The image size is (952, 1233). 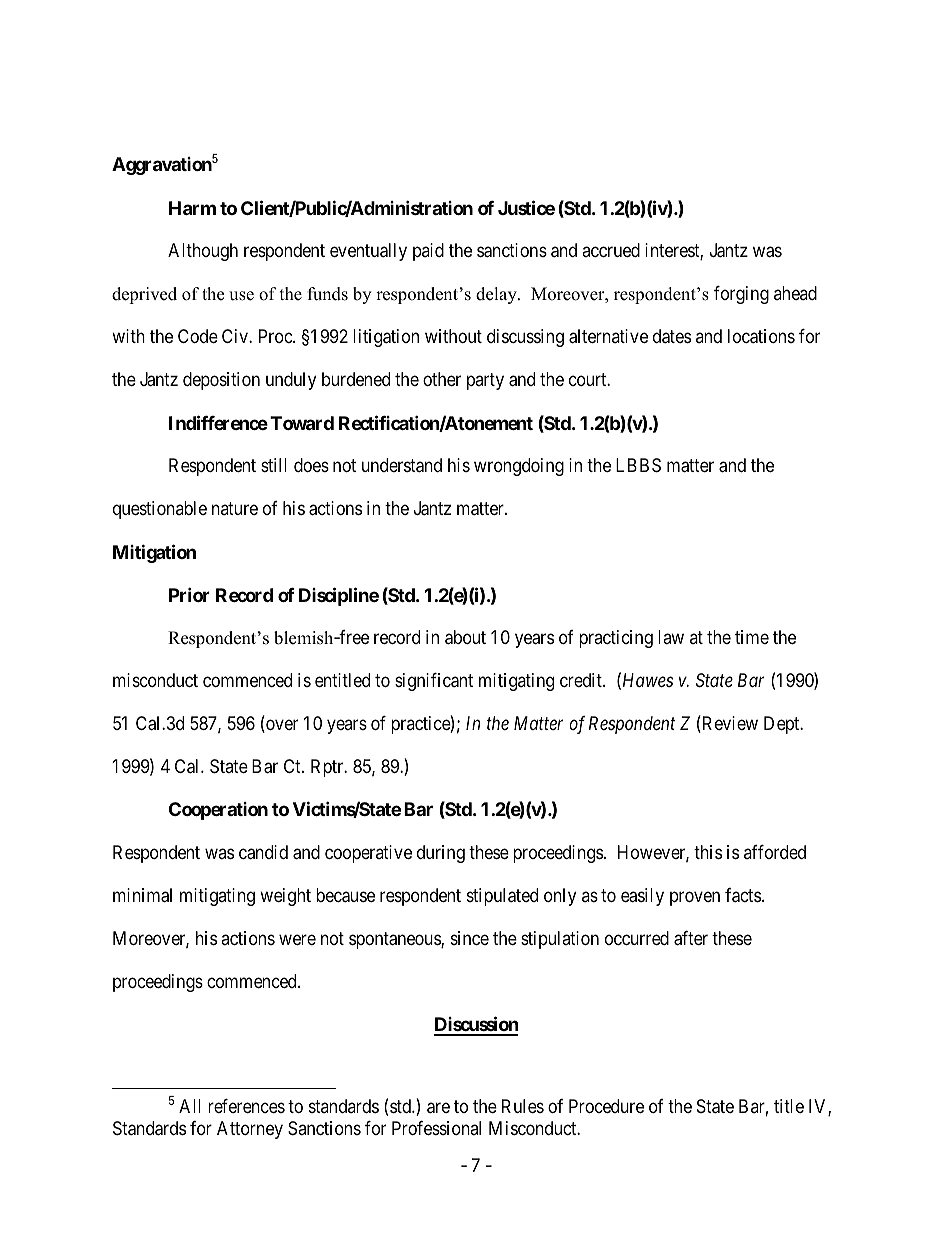 What do you see at coordinates (470, 938) in the document?
I see `since` at bounding box center [470, 938].
